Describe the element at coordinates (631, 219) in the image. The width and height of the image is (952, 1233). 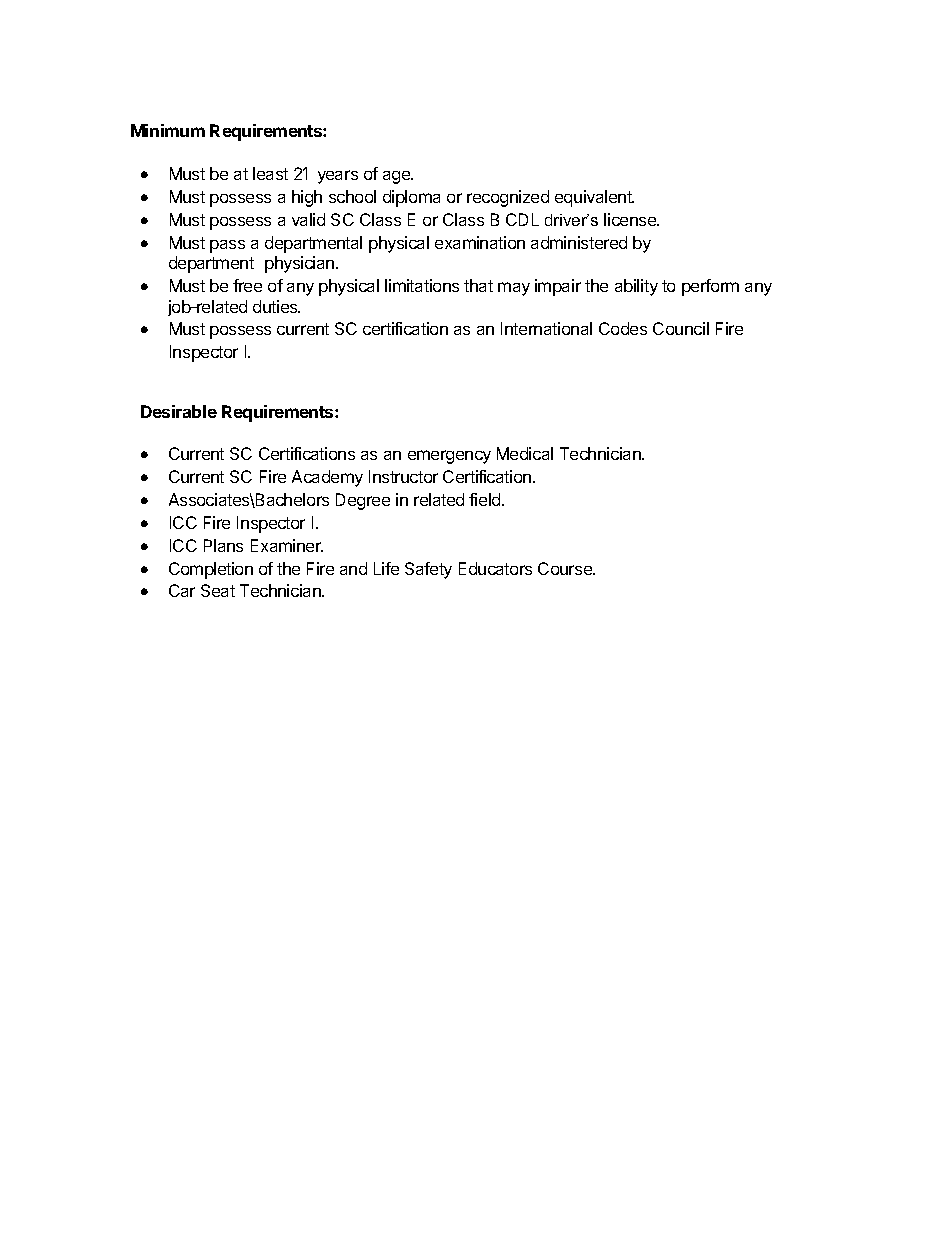
I see `license` at that location.
